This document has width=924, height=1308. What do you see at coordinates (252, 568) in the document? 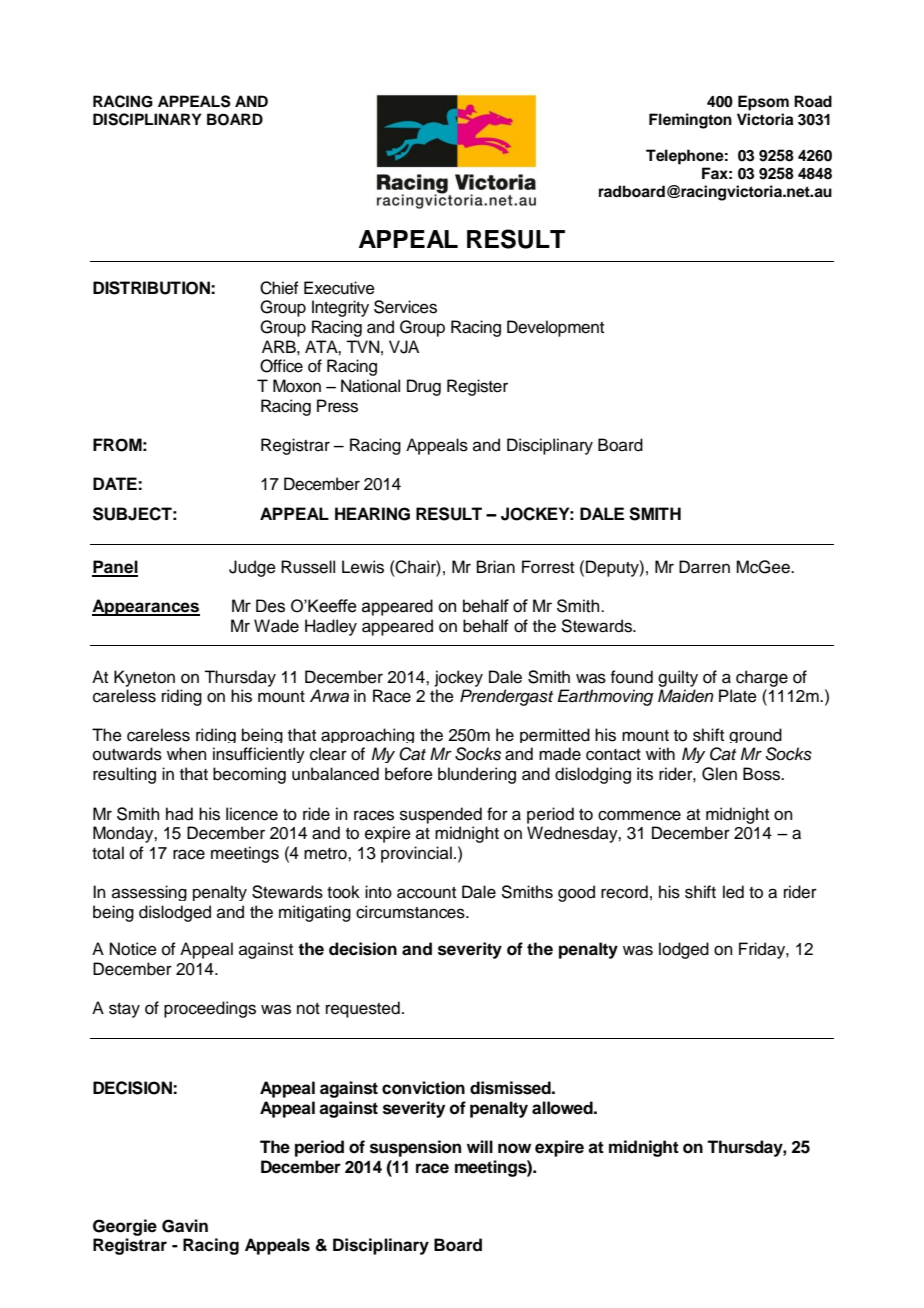
I see `Judge` at bounding box center [252, 568].
